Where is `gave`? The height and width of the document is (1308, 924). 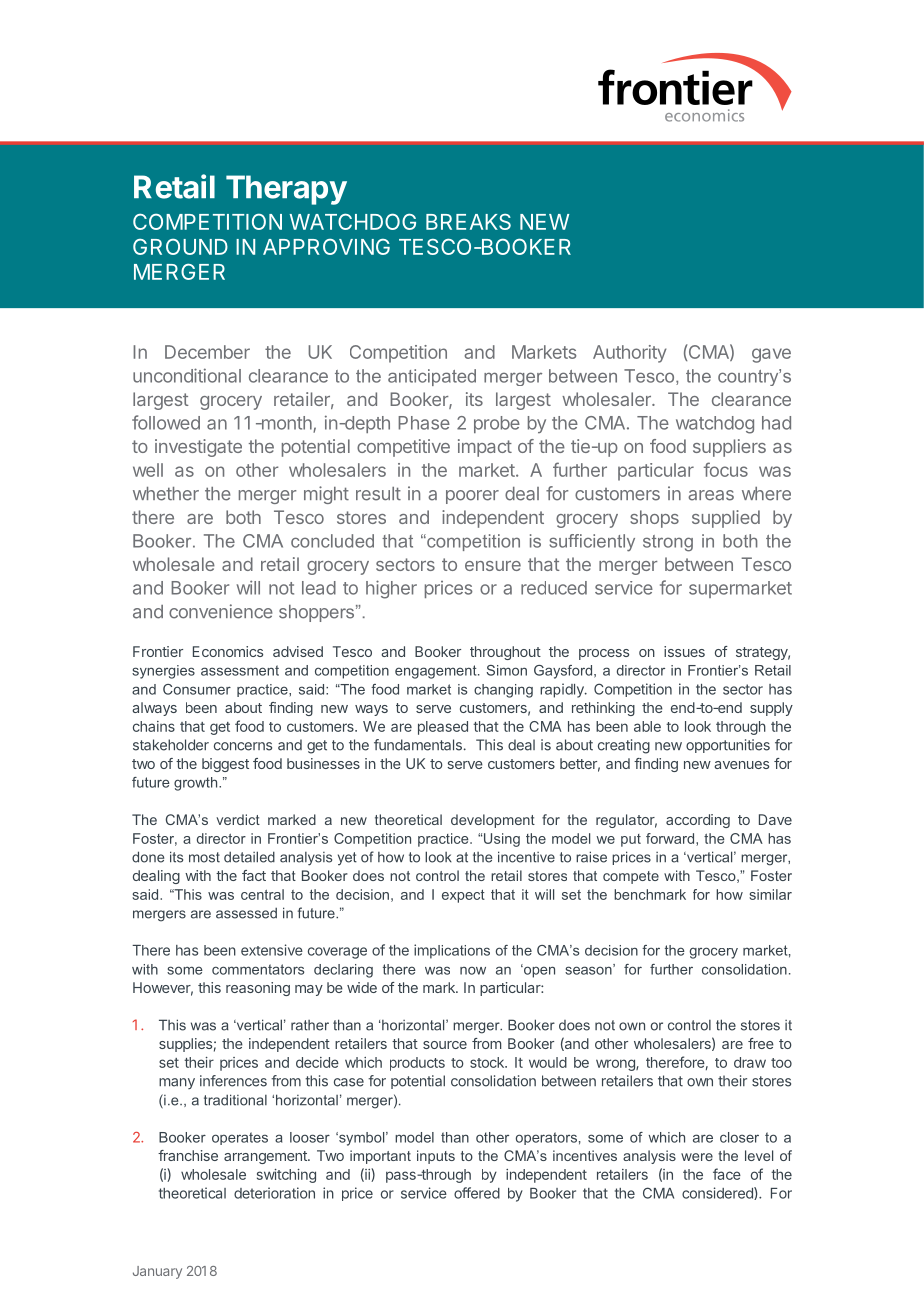 gave is located at coordinates (771, 355).
